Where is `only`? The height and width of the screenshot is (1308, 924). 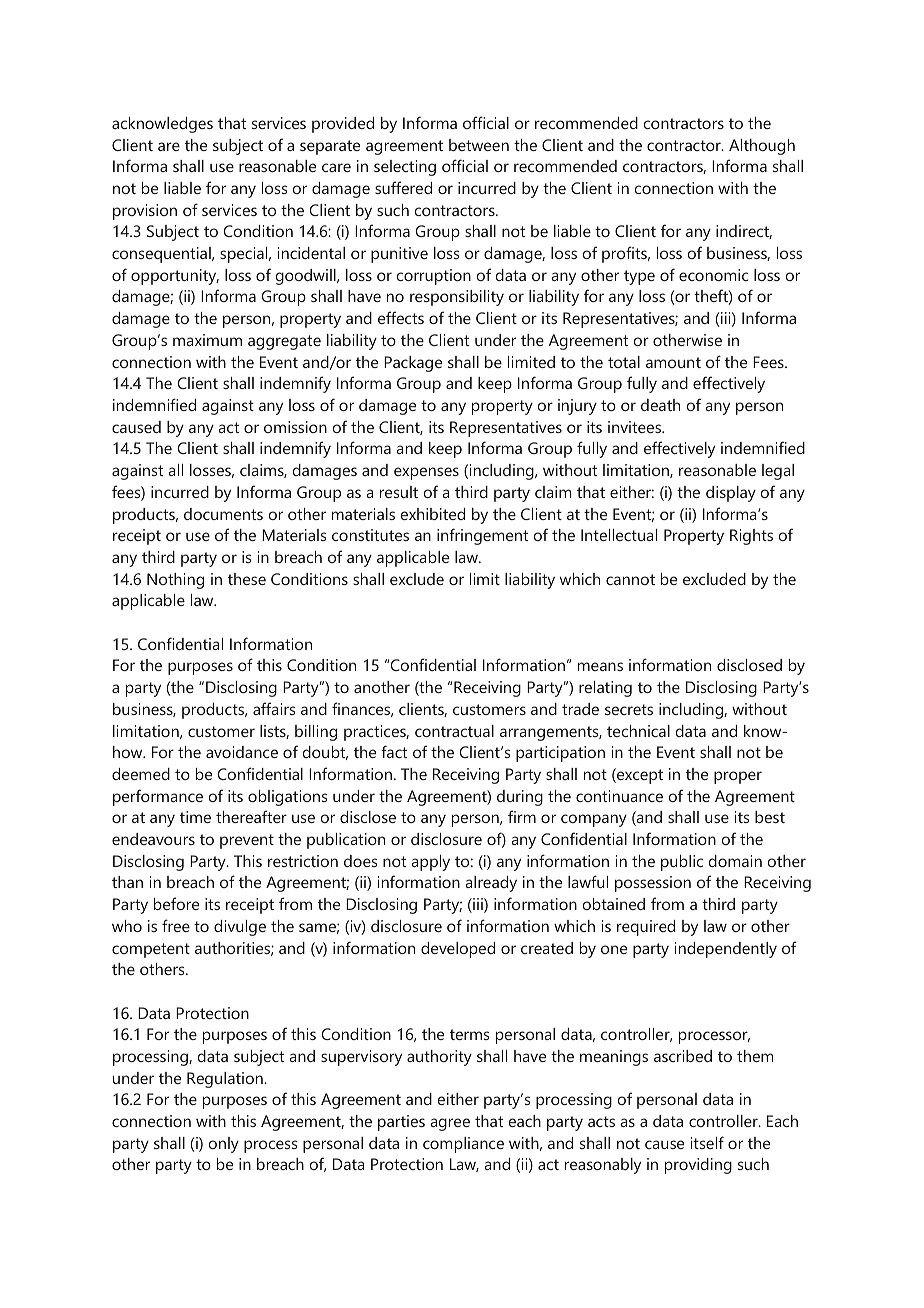 only is located at coordinates (224, 1145).
